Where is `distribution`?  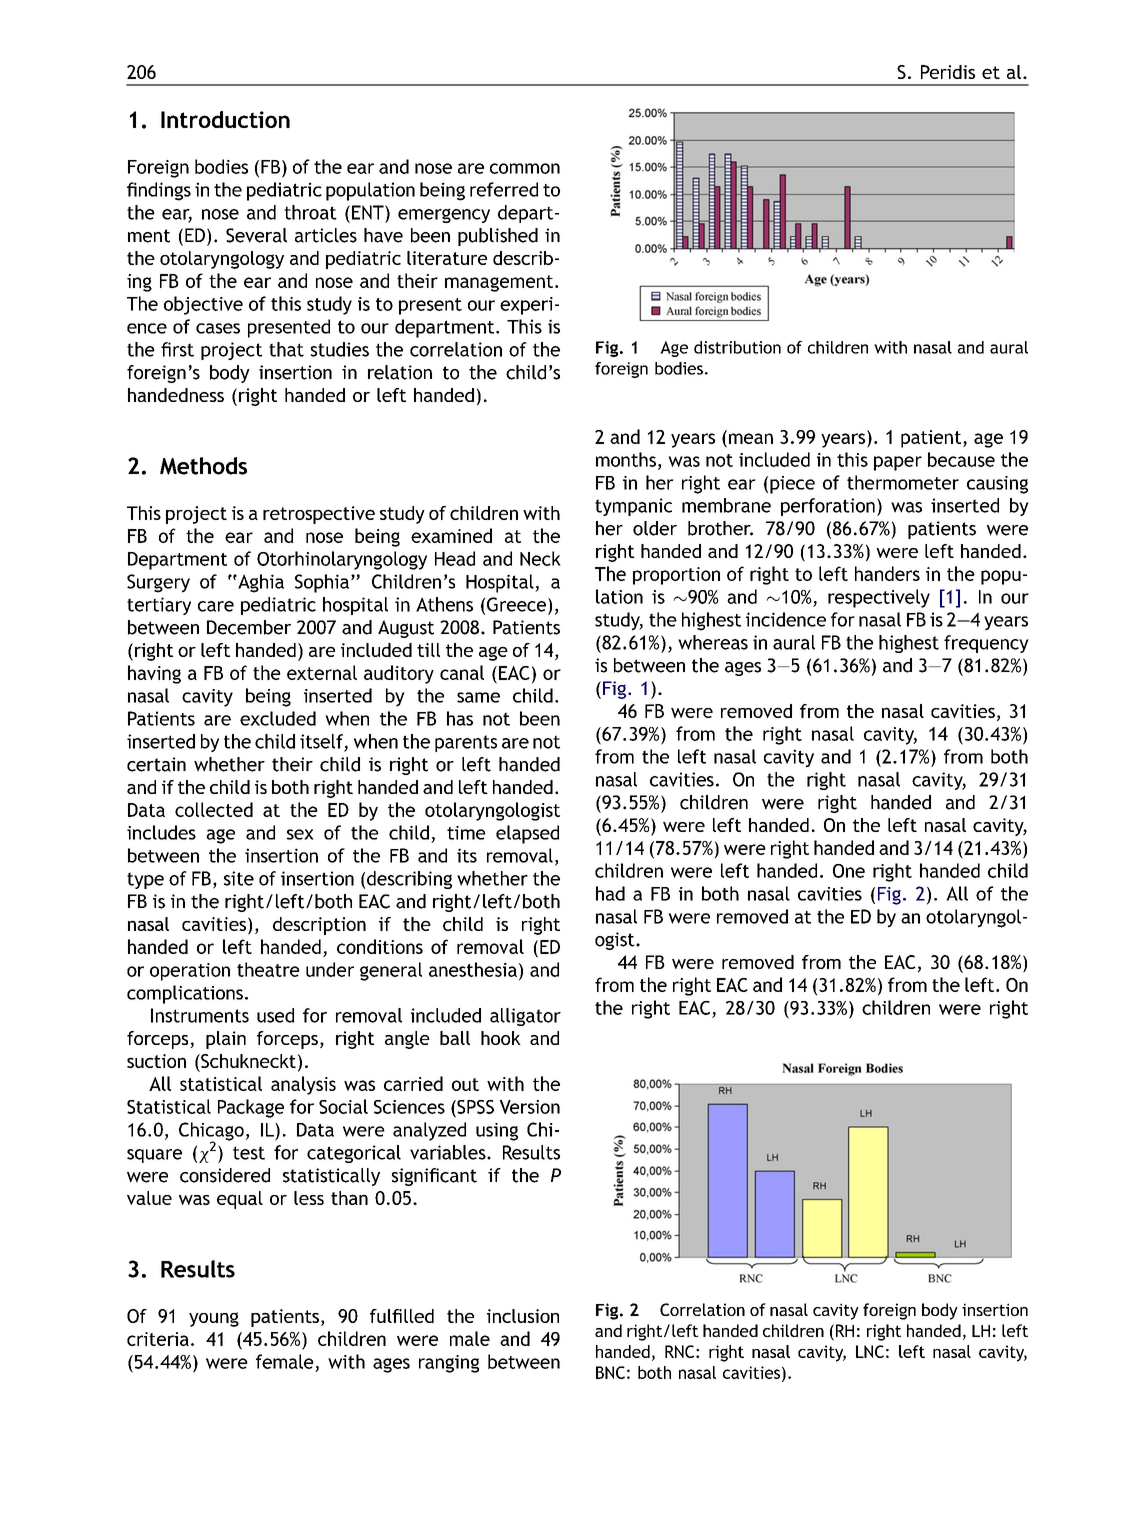
distribution is located at coordinates (737, 347).
